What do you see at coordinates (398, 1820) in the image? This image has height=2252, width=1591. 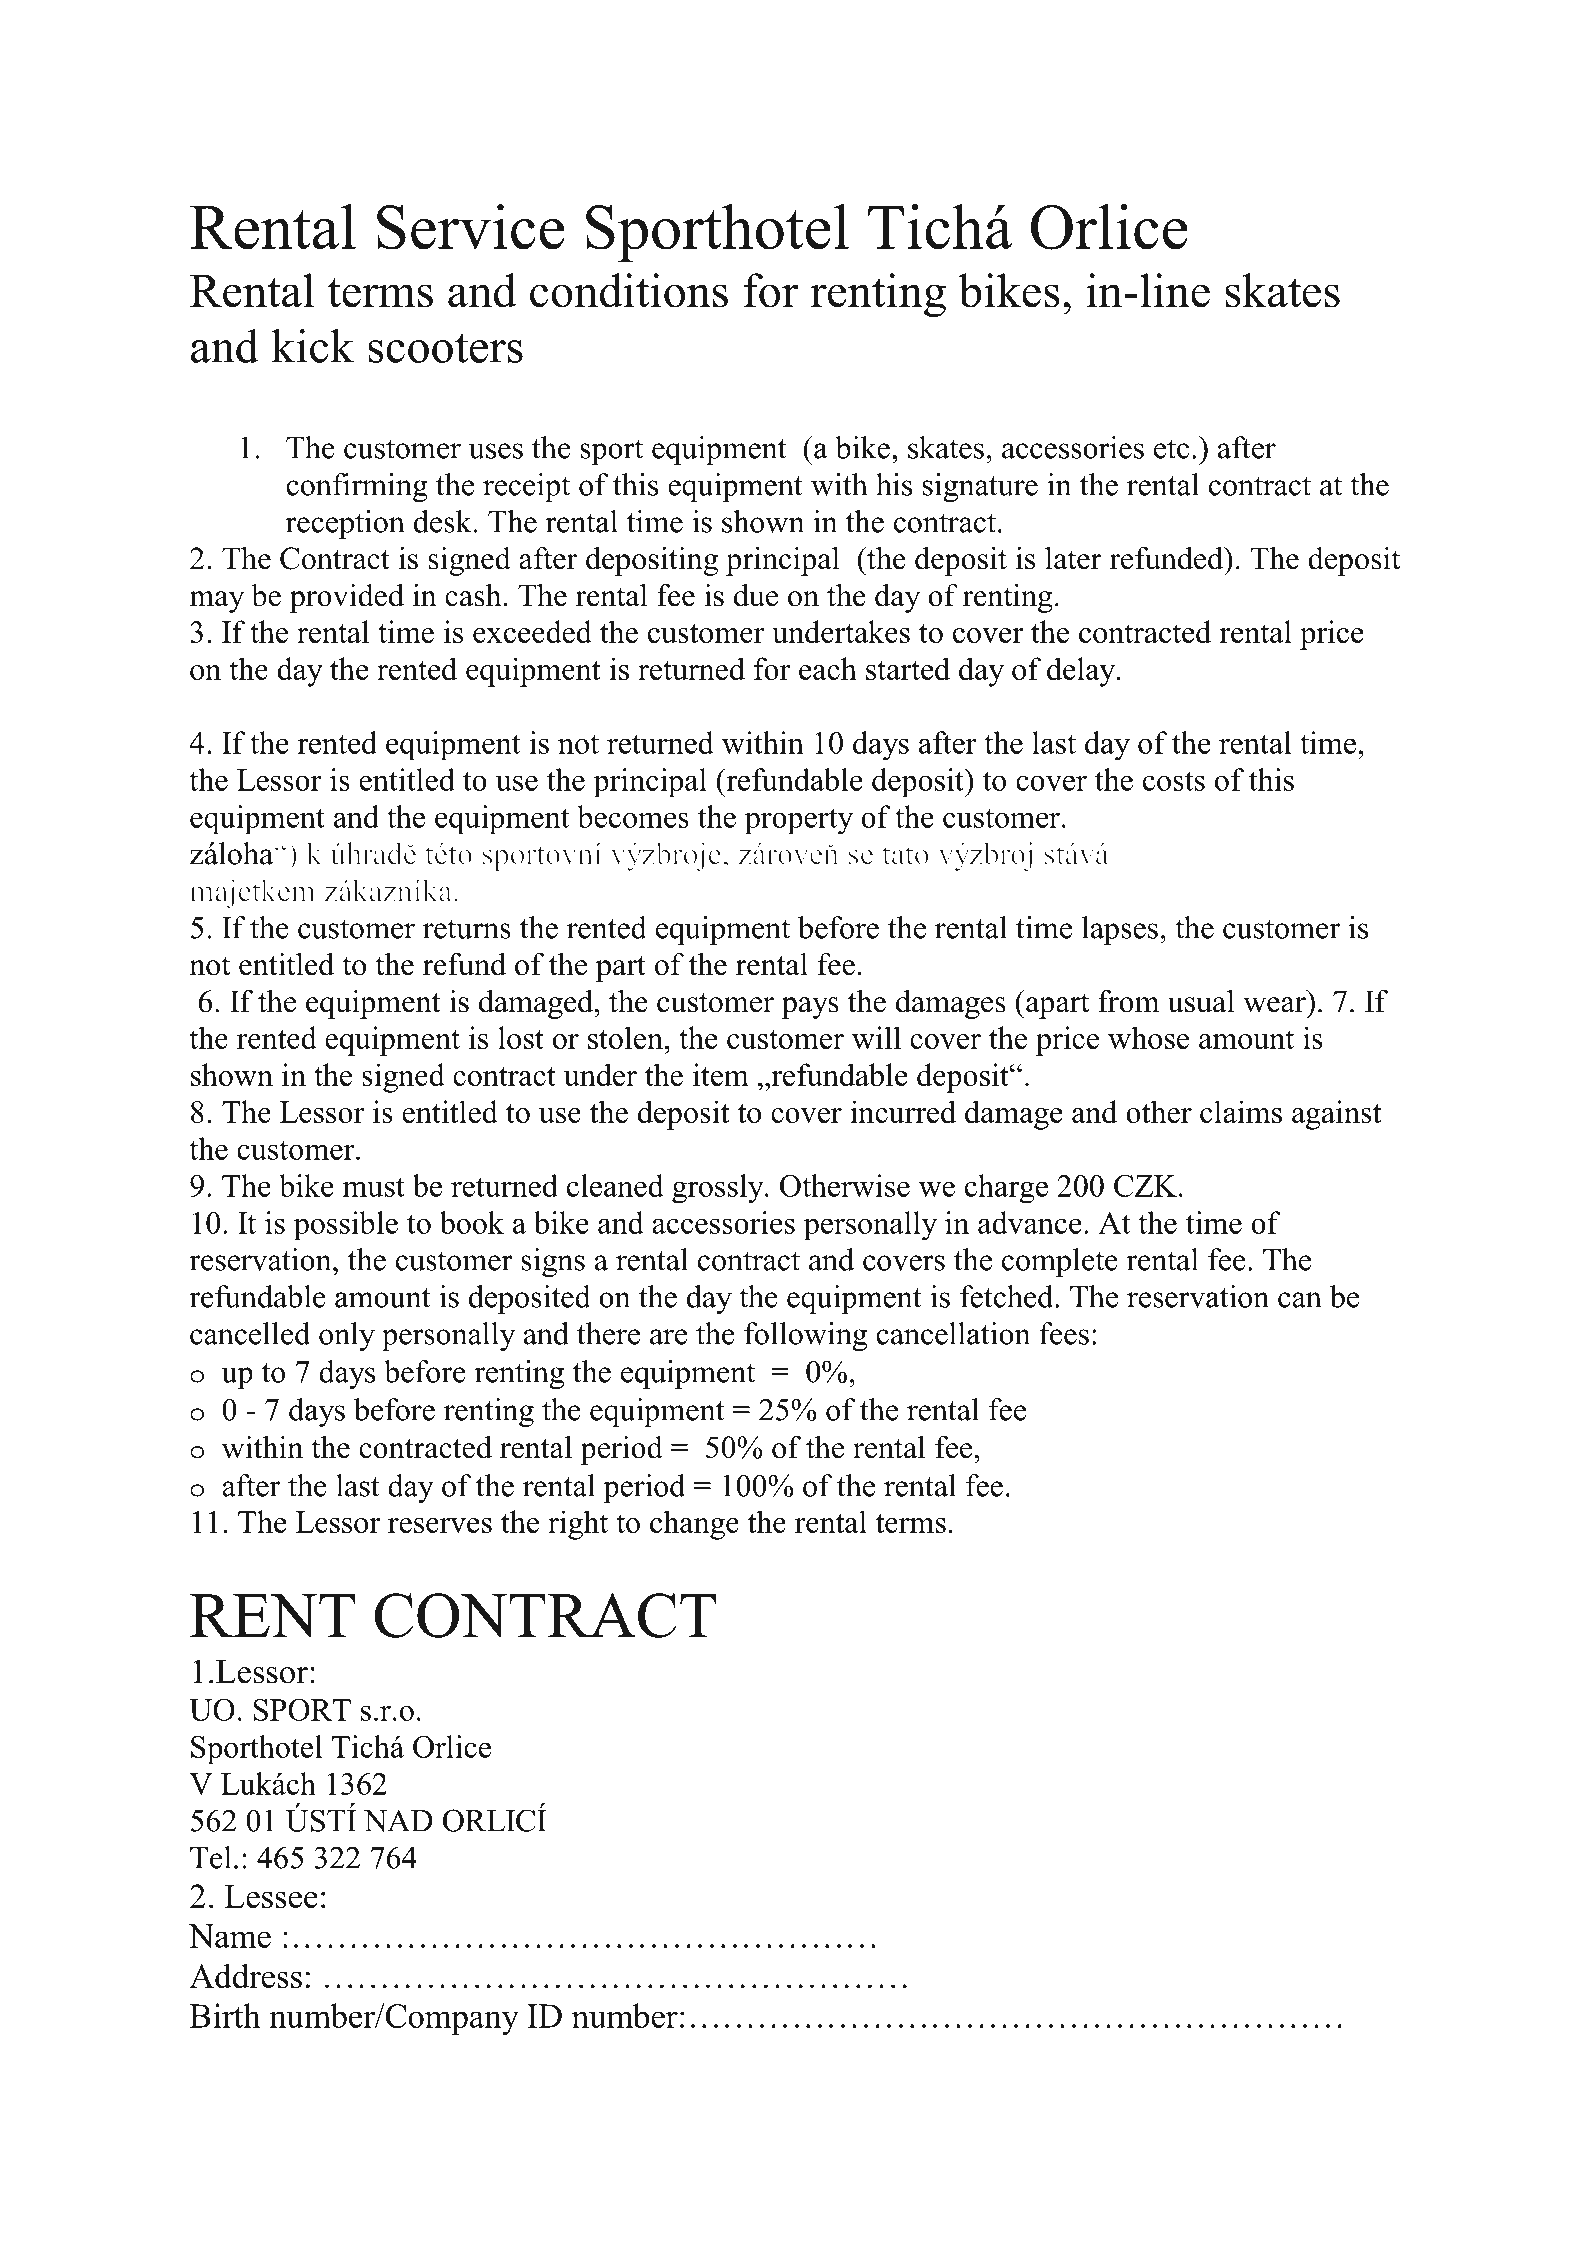 I see `NAD` at bounding box center [398, 1820].
